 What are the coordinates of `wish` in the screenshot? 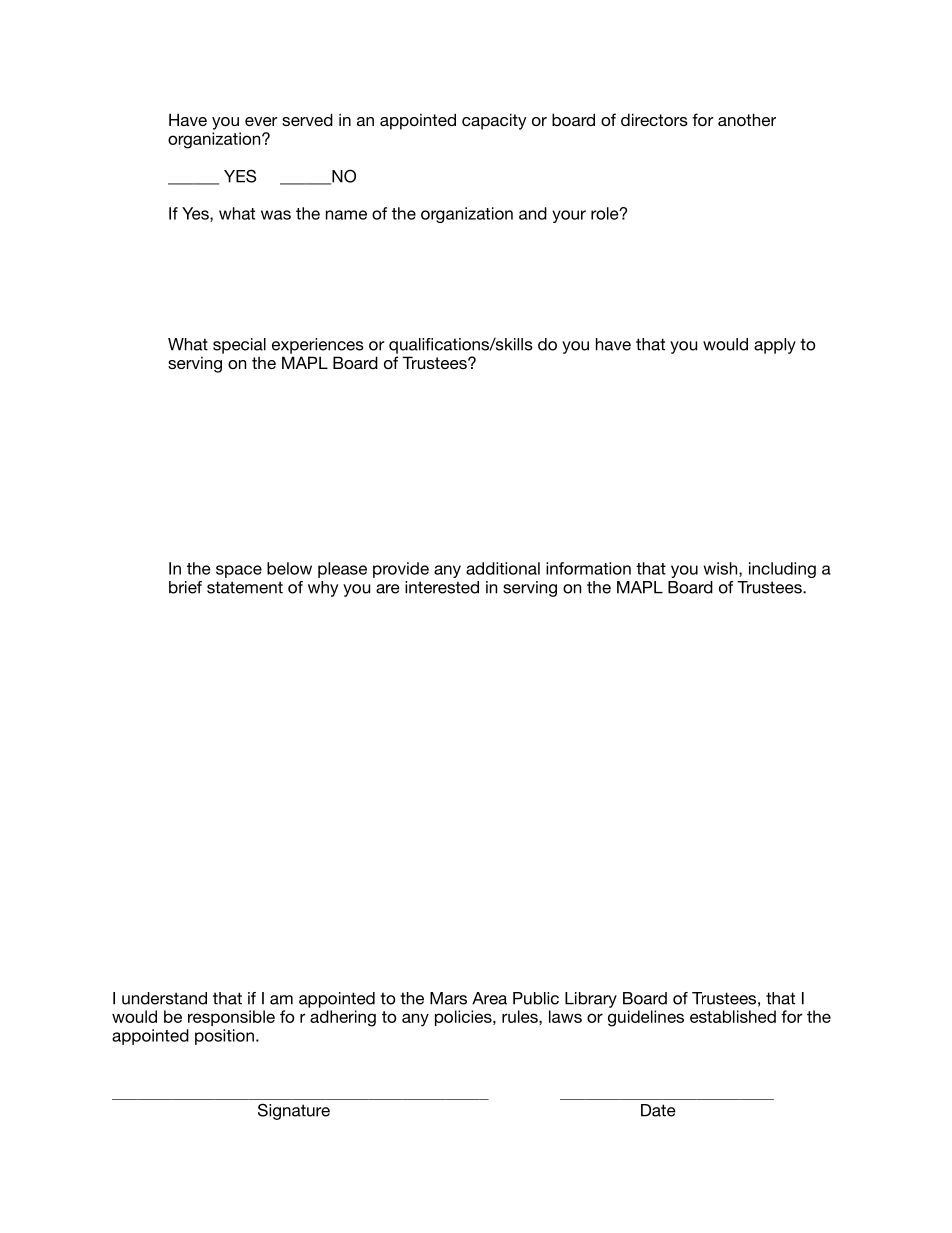 It's located at (722, 569).
